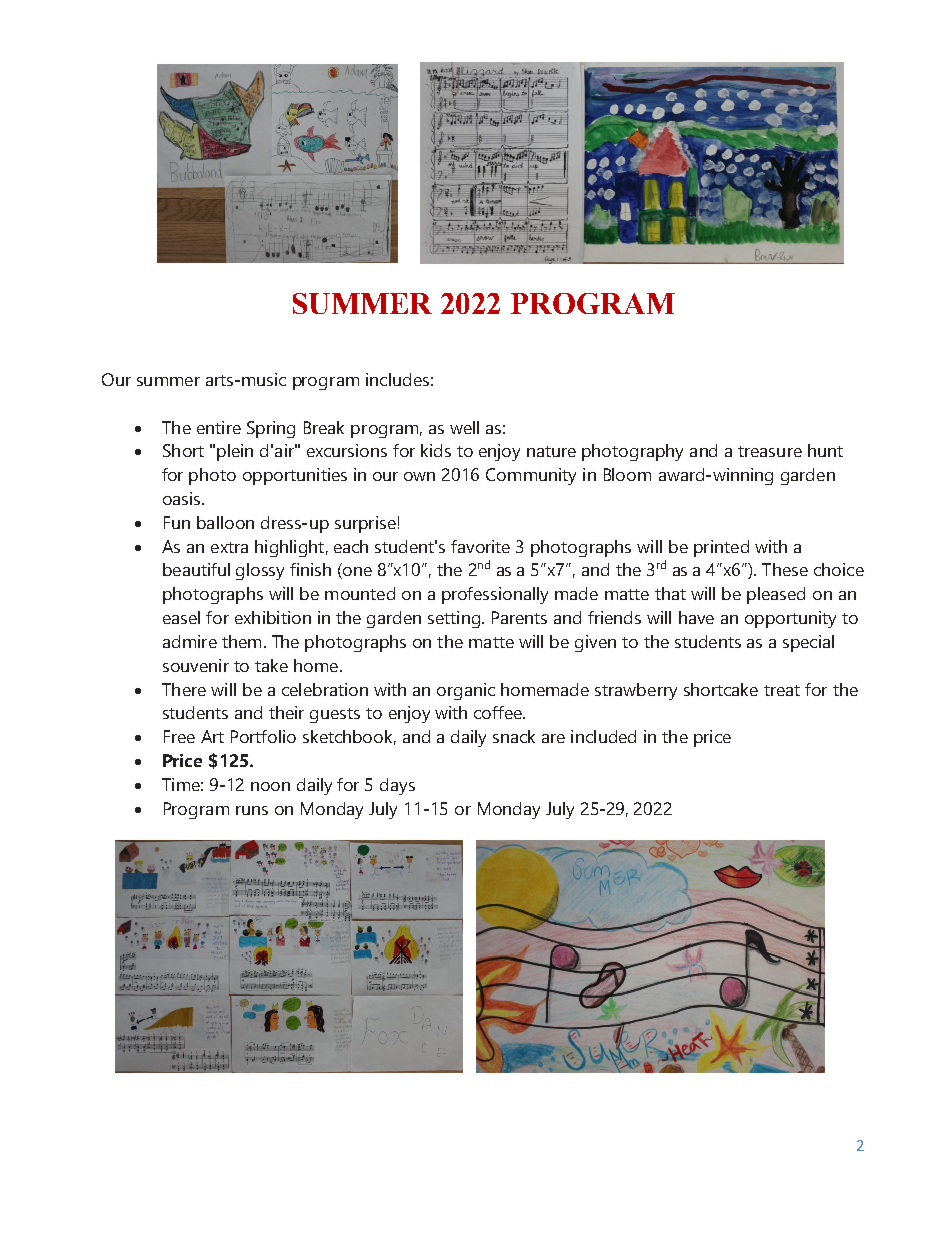  I want to click on entire, so click(219, 427).
